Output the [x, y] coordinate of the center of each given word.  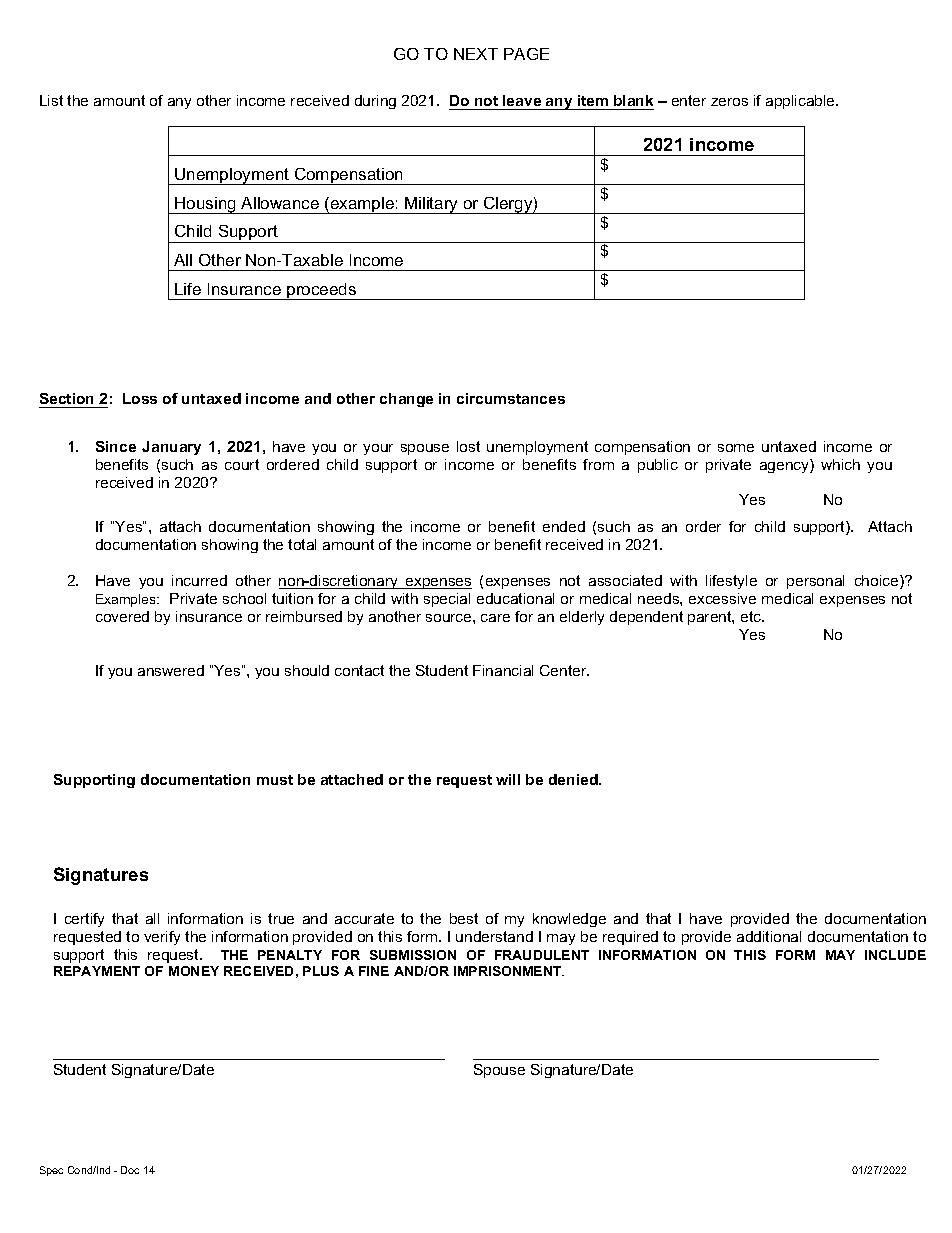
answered [171, 670]
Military [432, 205]
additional [769, 936]
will [508, 779]
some [736, 448]
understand [494, 936]
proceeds [322, 291]
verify [162, 938]
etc [752, 616]
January [171, 448]
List [51, 100]
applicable [801, 102]
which [840, 464]
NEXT [476, 54]
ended [564, 526]
